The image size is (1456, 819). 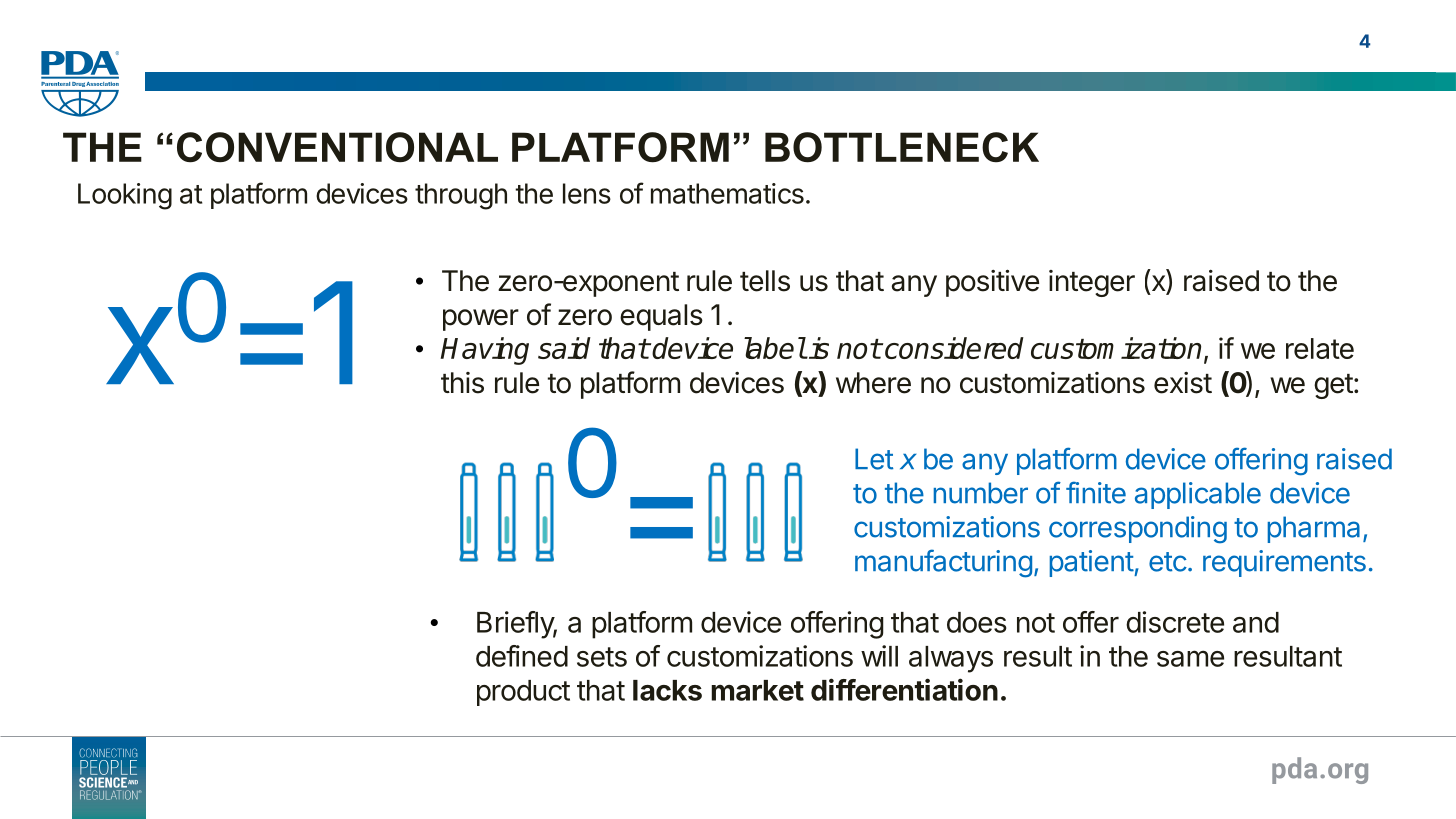 What do you see at coordinates (1190, 658) in the page?
I see `same` at bounding box center [1190, 658].
